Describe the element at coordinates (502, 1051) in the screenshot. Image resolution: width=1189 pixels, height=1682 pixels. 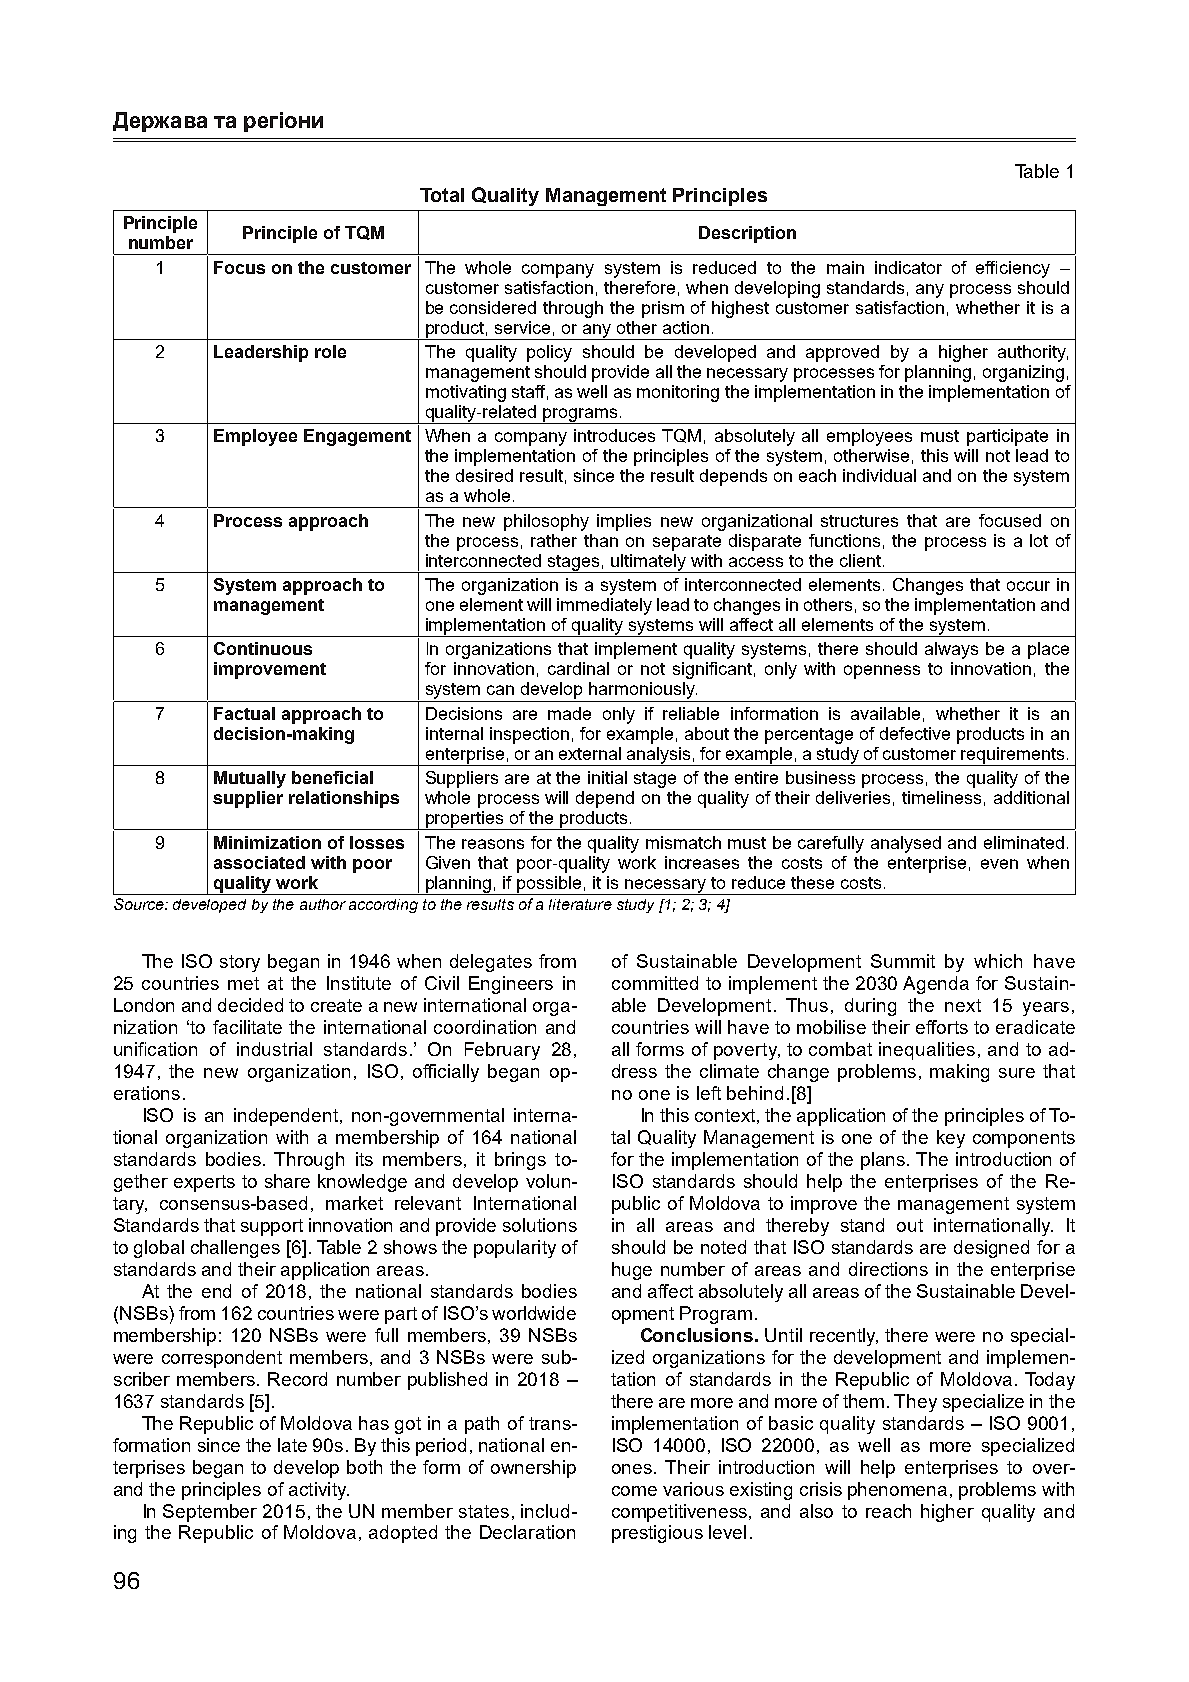
I see `February` at that location.
